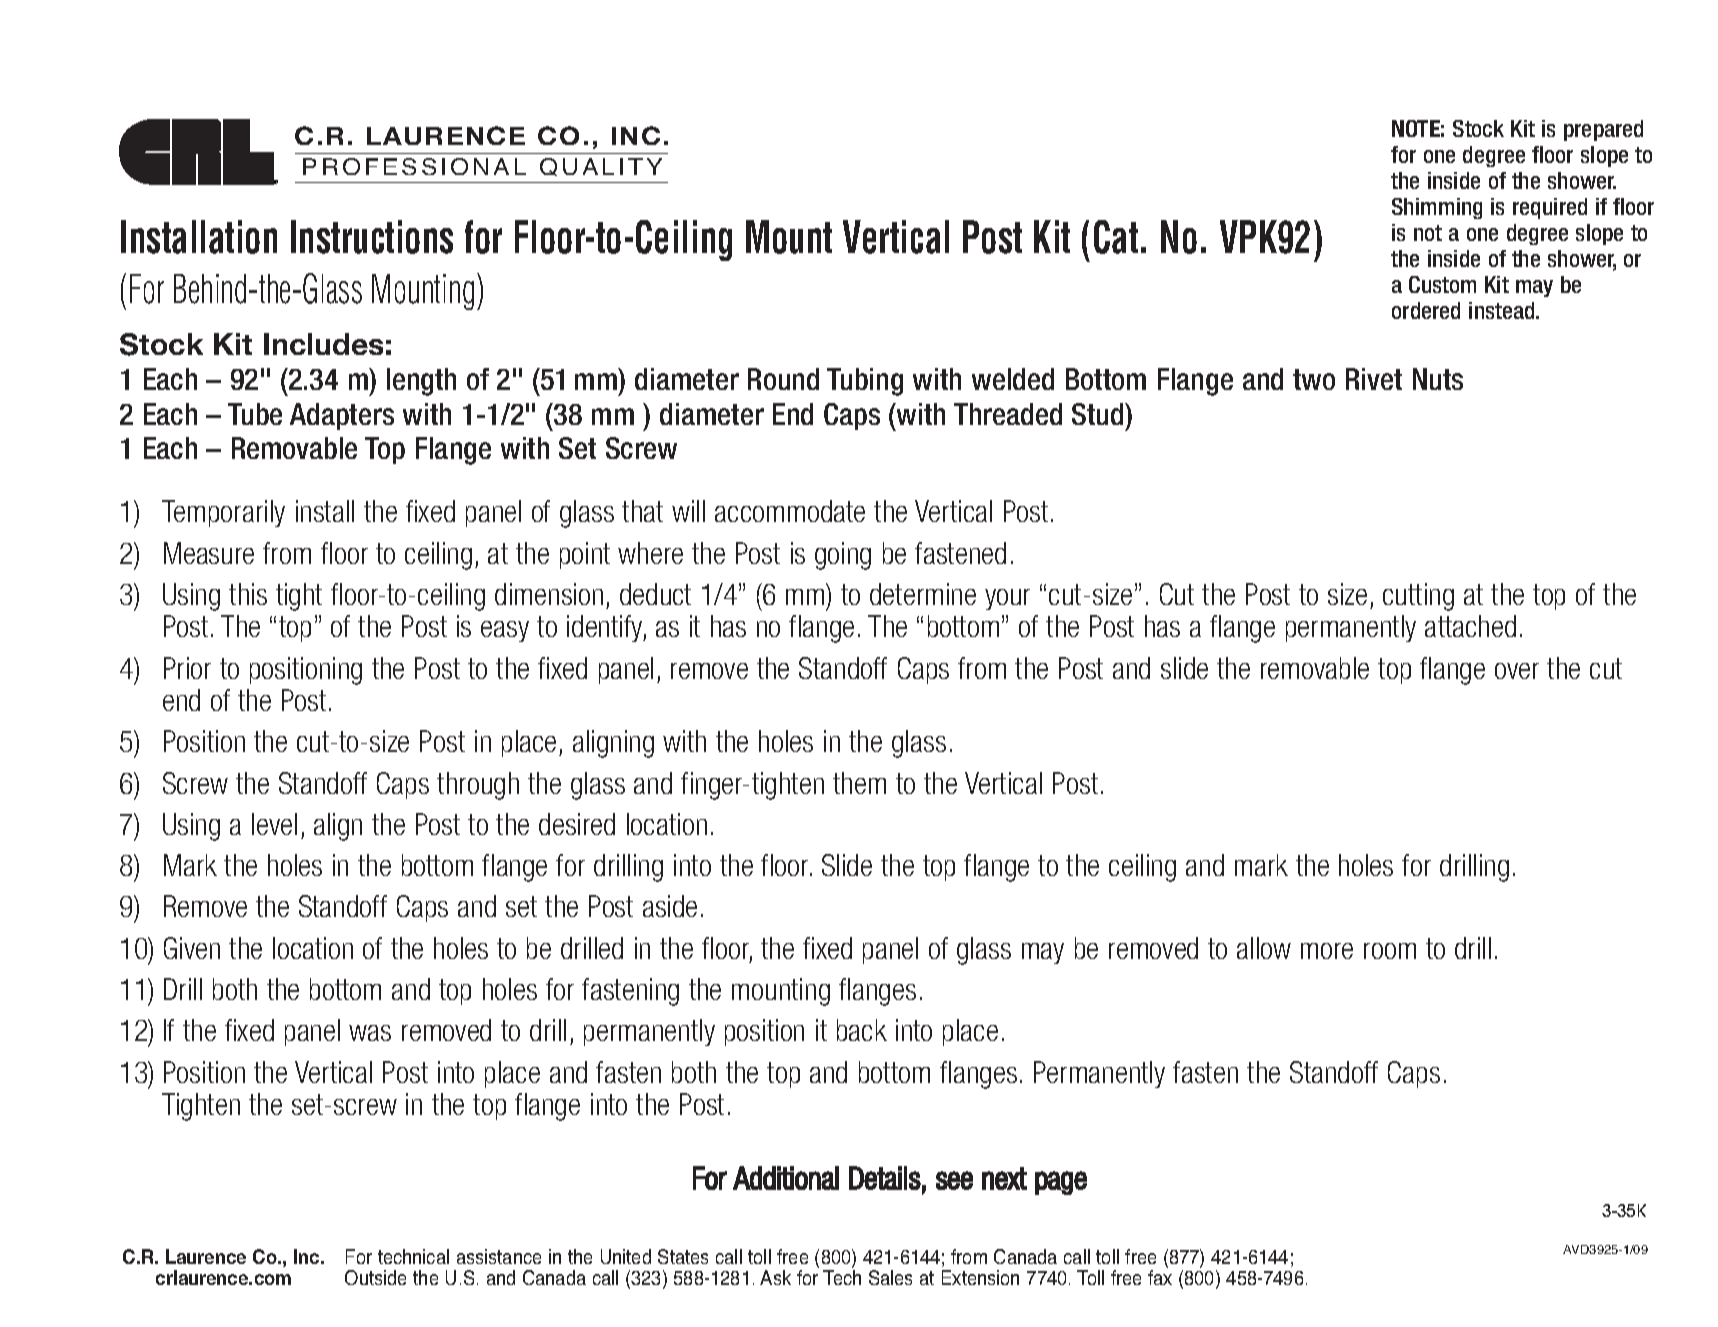 This page has width=1718, height=1327. I want to click on sales, so click(890, 1277).
